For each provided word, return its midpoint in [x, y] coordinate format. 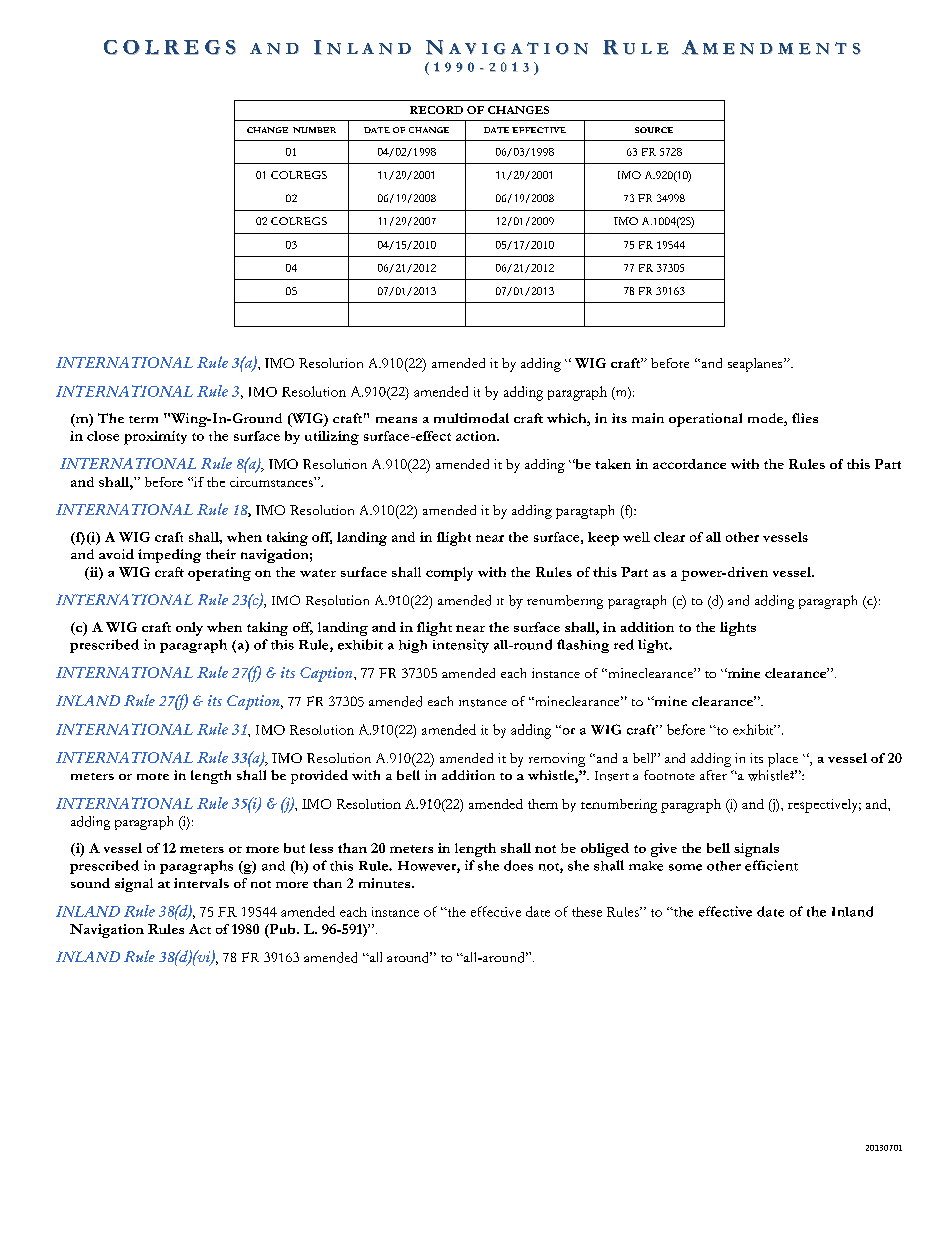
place [783, 760]
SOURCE [654, 130]
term [143, 419]
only [189, 629]
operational [705, 420]
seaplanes [756, 365]
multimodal [471, 418]
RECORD [436, 110]
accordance [689, 464]
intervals [201, 883]
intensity [461, 646]
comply [449, 574]
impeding [169, 556]
